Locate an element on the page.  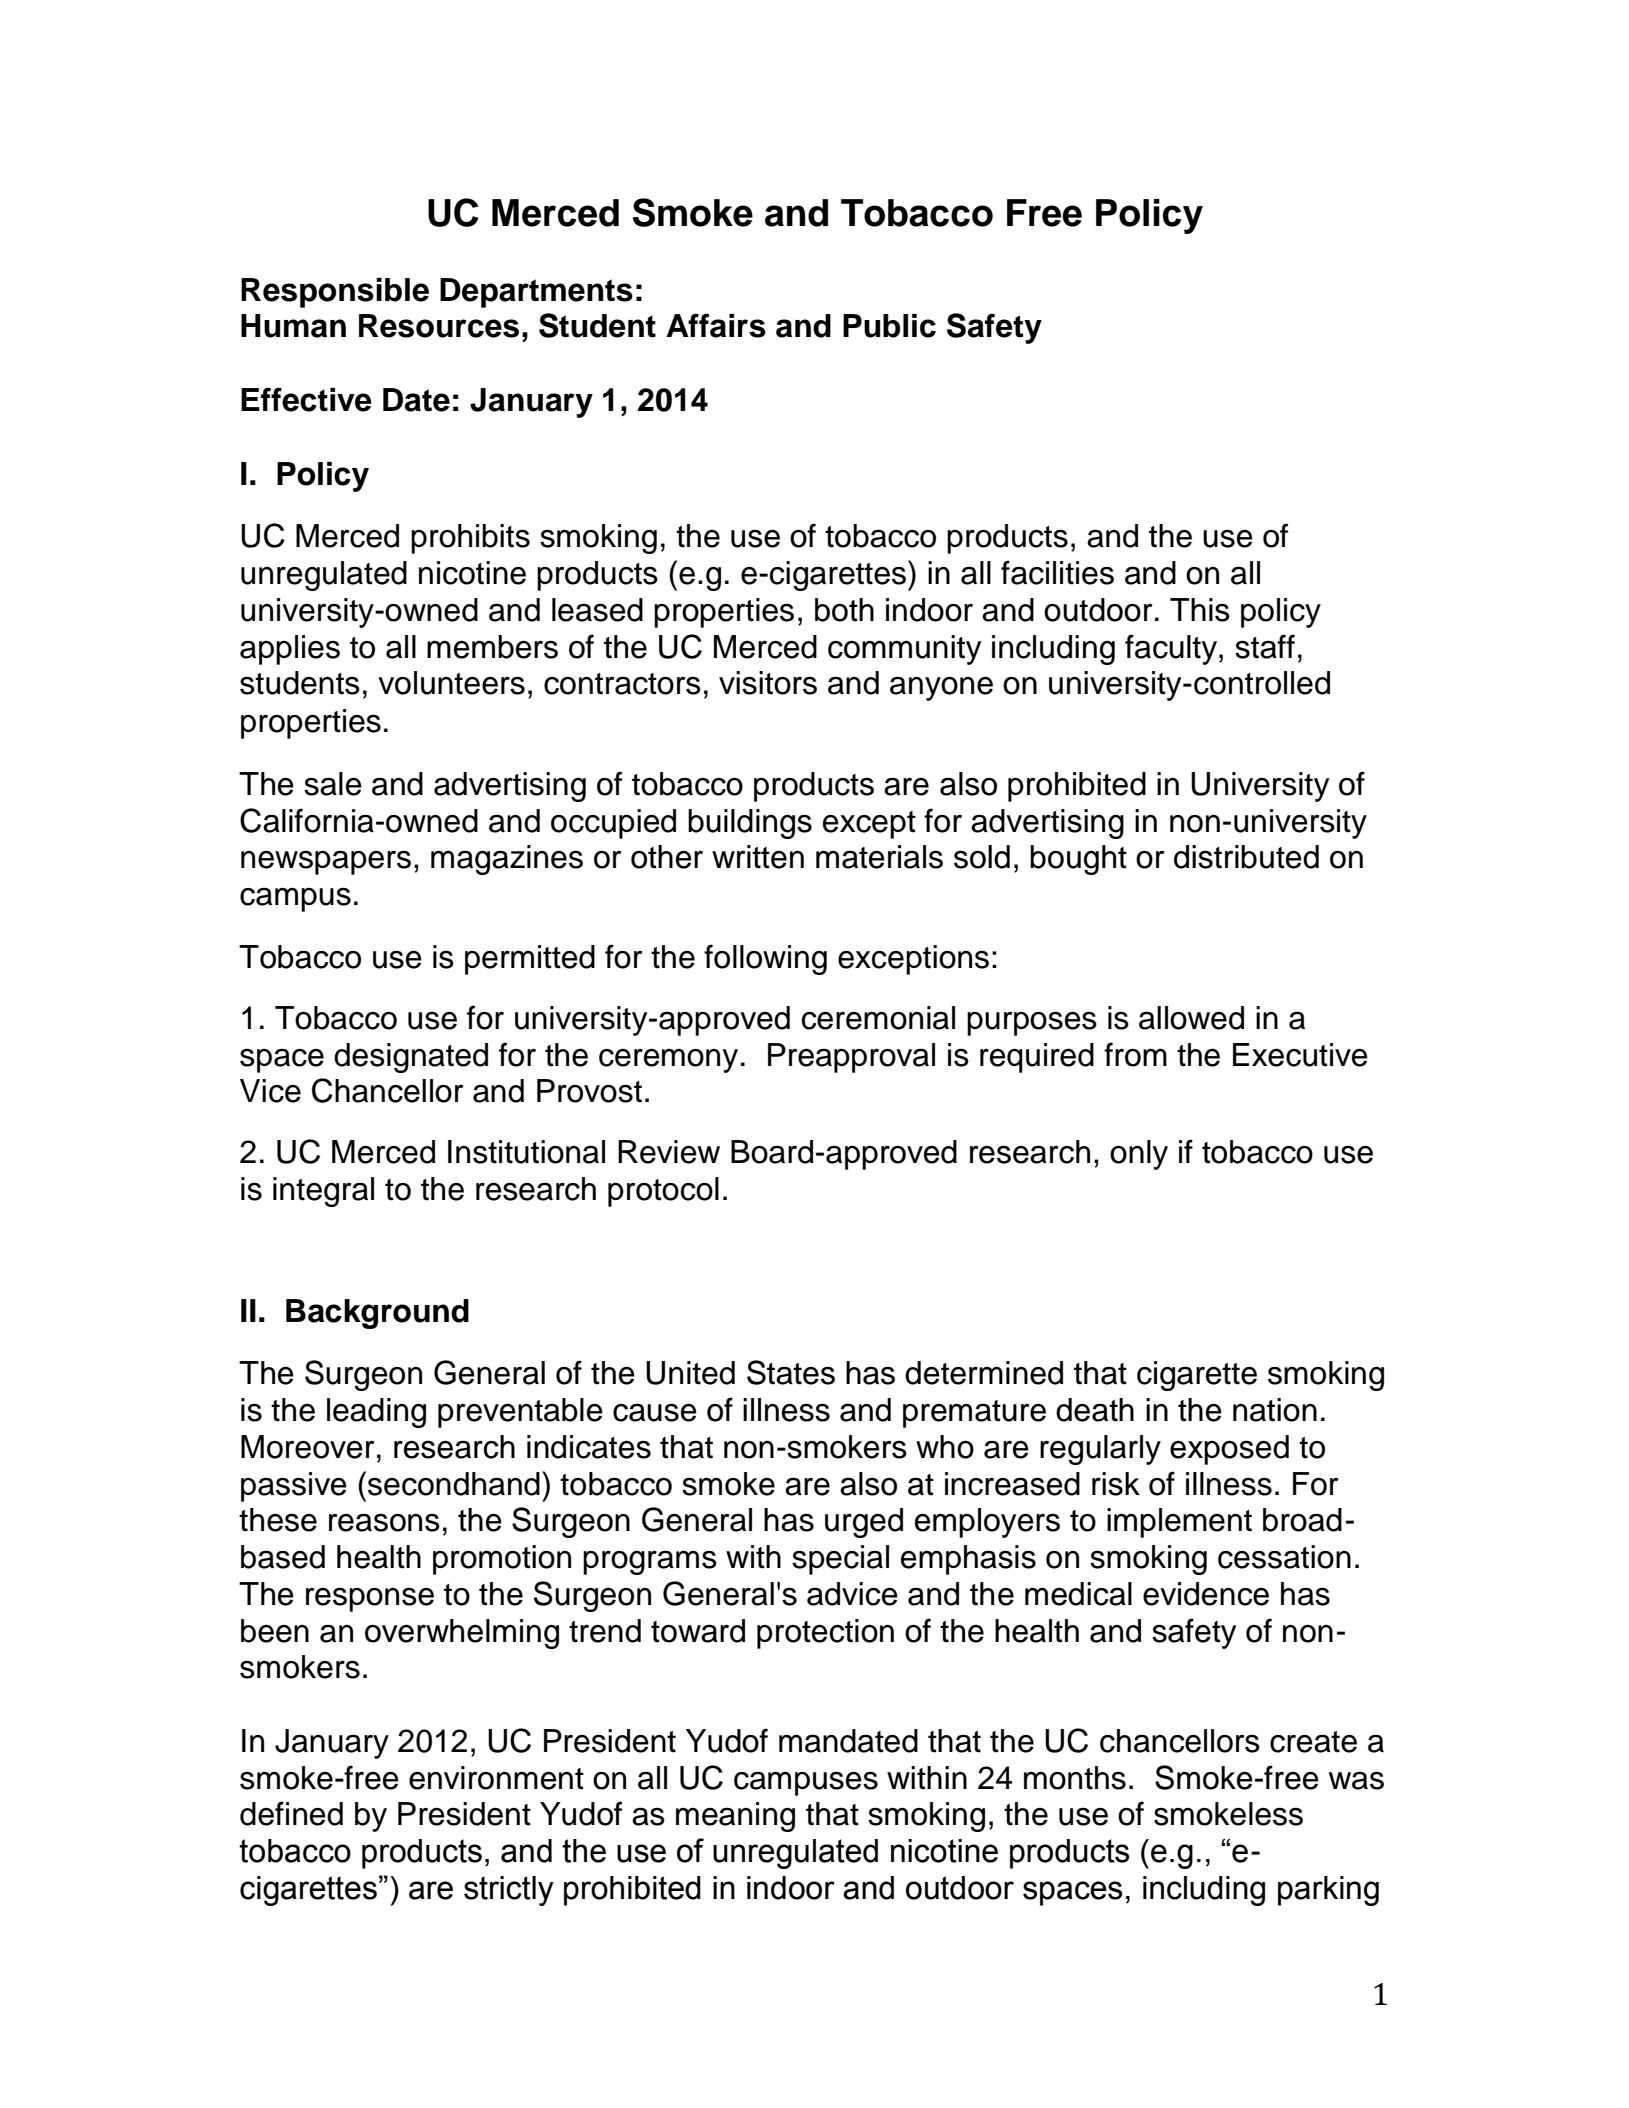
designated is located at coordinates (411, 1058).
